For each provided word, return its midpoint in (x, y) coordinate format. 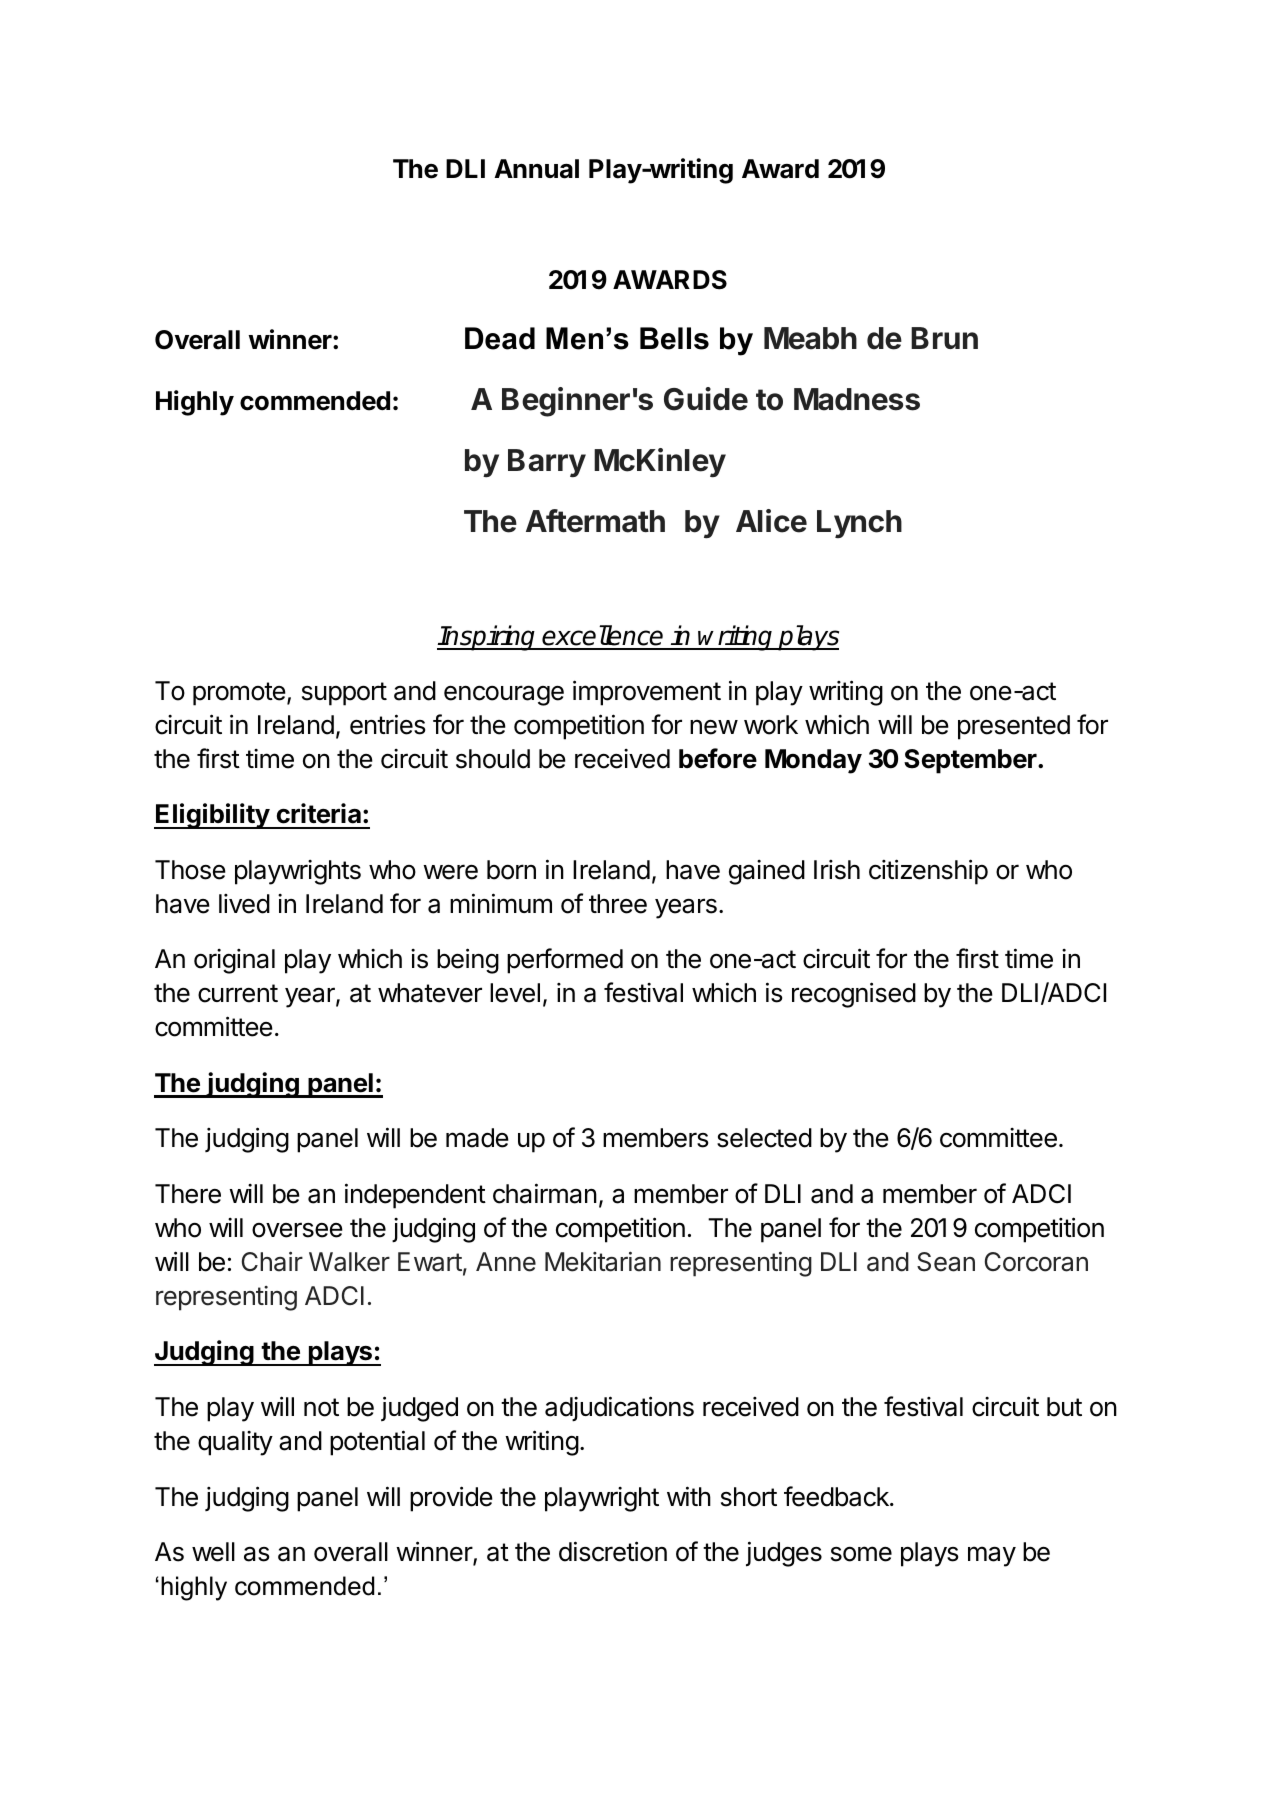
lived (244, 904)
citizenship (928, 872)
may (992, 1556)
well (213, 1552)
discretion (613, 1551)
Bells (674, 338)
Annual (536, 169)
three (618, 904)
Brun (944, 338)
